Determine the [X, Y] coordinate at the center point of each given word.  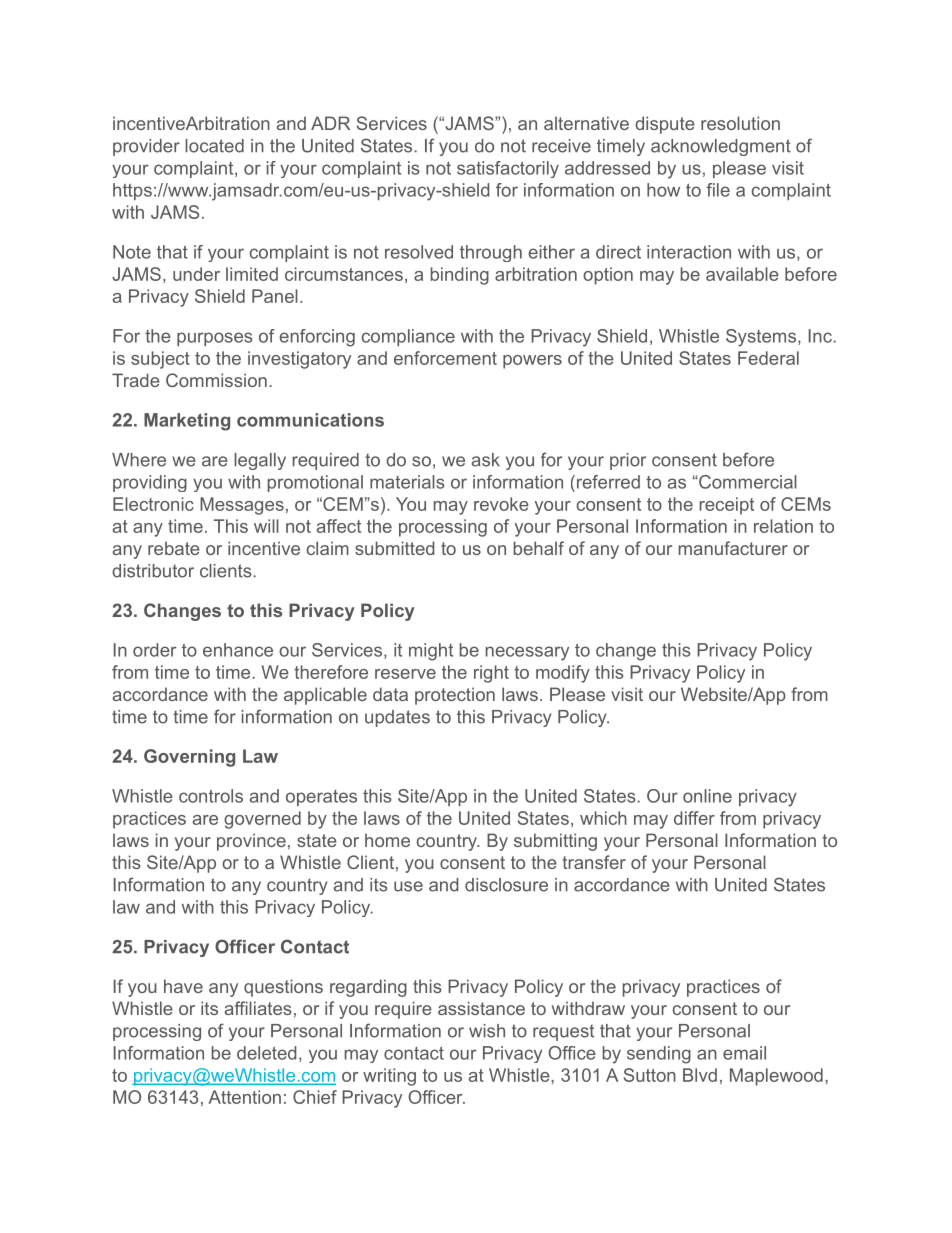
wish [487, 1031]
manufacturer [733, 548]
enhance [238, 650]
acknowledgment [721, 147]
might [431, 652]
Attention [244, 1097]
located [214, 146]
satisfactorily [508, 169]
